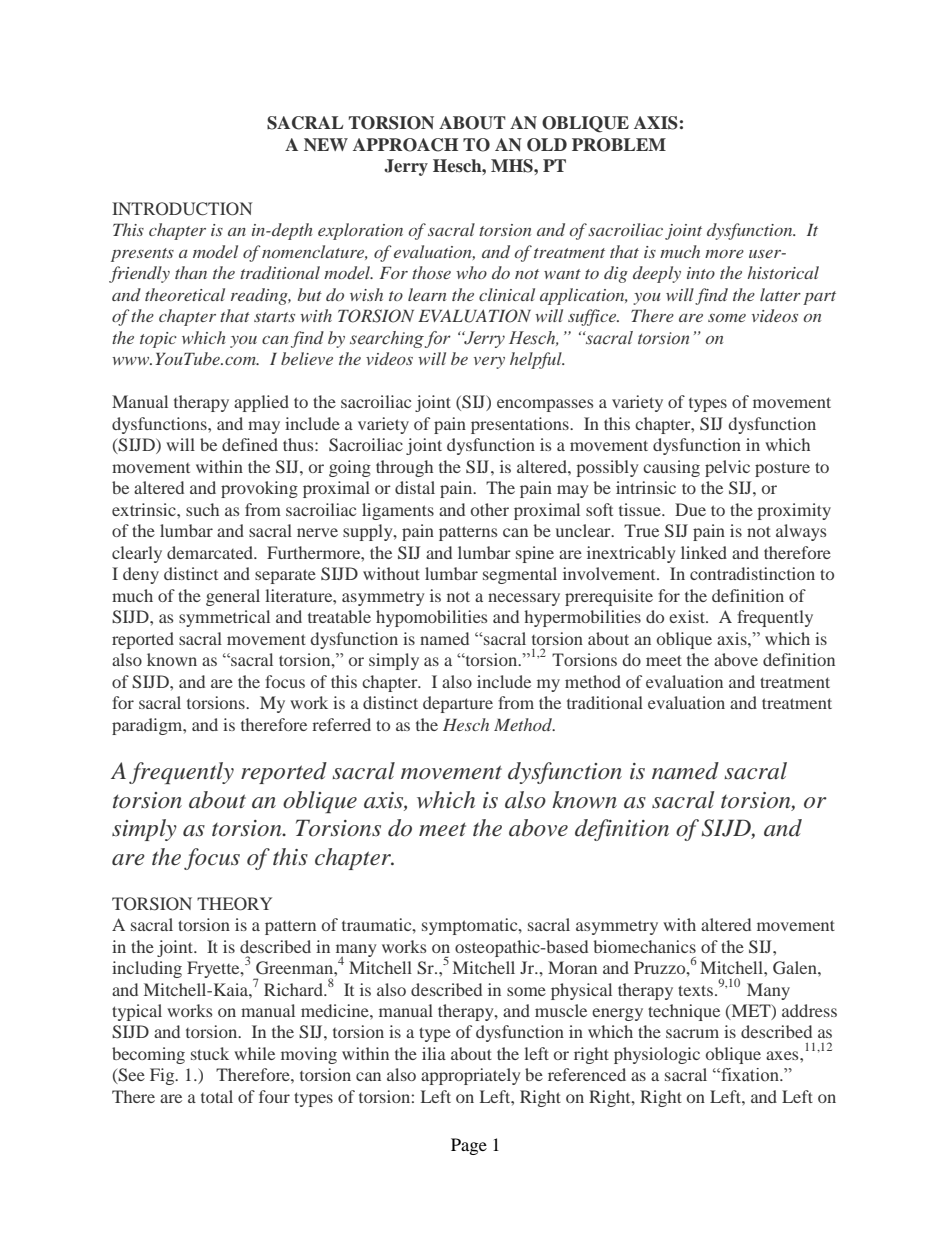 This document has height=1233, width=952. What do you see at coordinates (471, 926) in the document?
I see `symptomatic` at bounding box center [471, 926].
